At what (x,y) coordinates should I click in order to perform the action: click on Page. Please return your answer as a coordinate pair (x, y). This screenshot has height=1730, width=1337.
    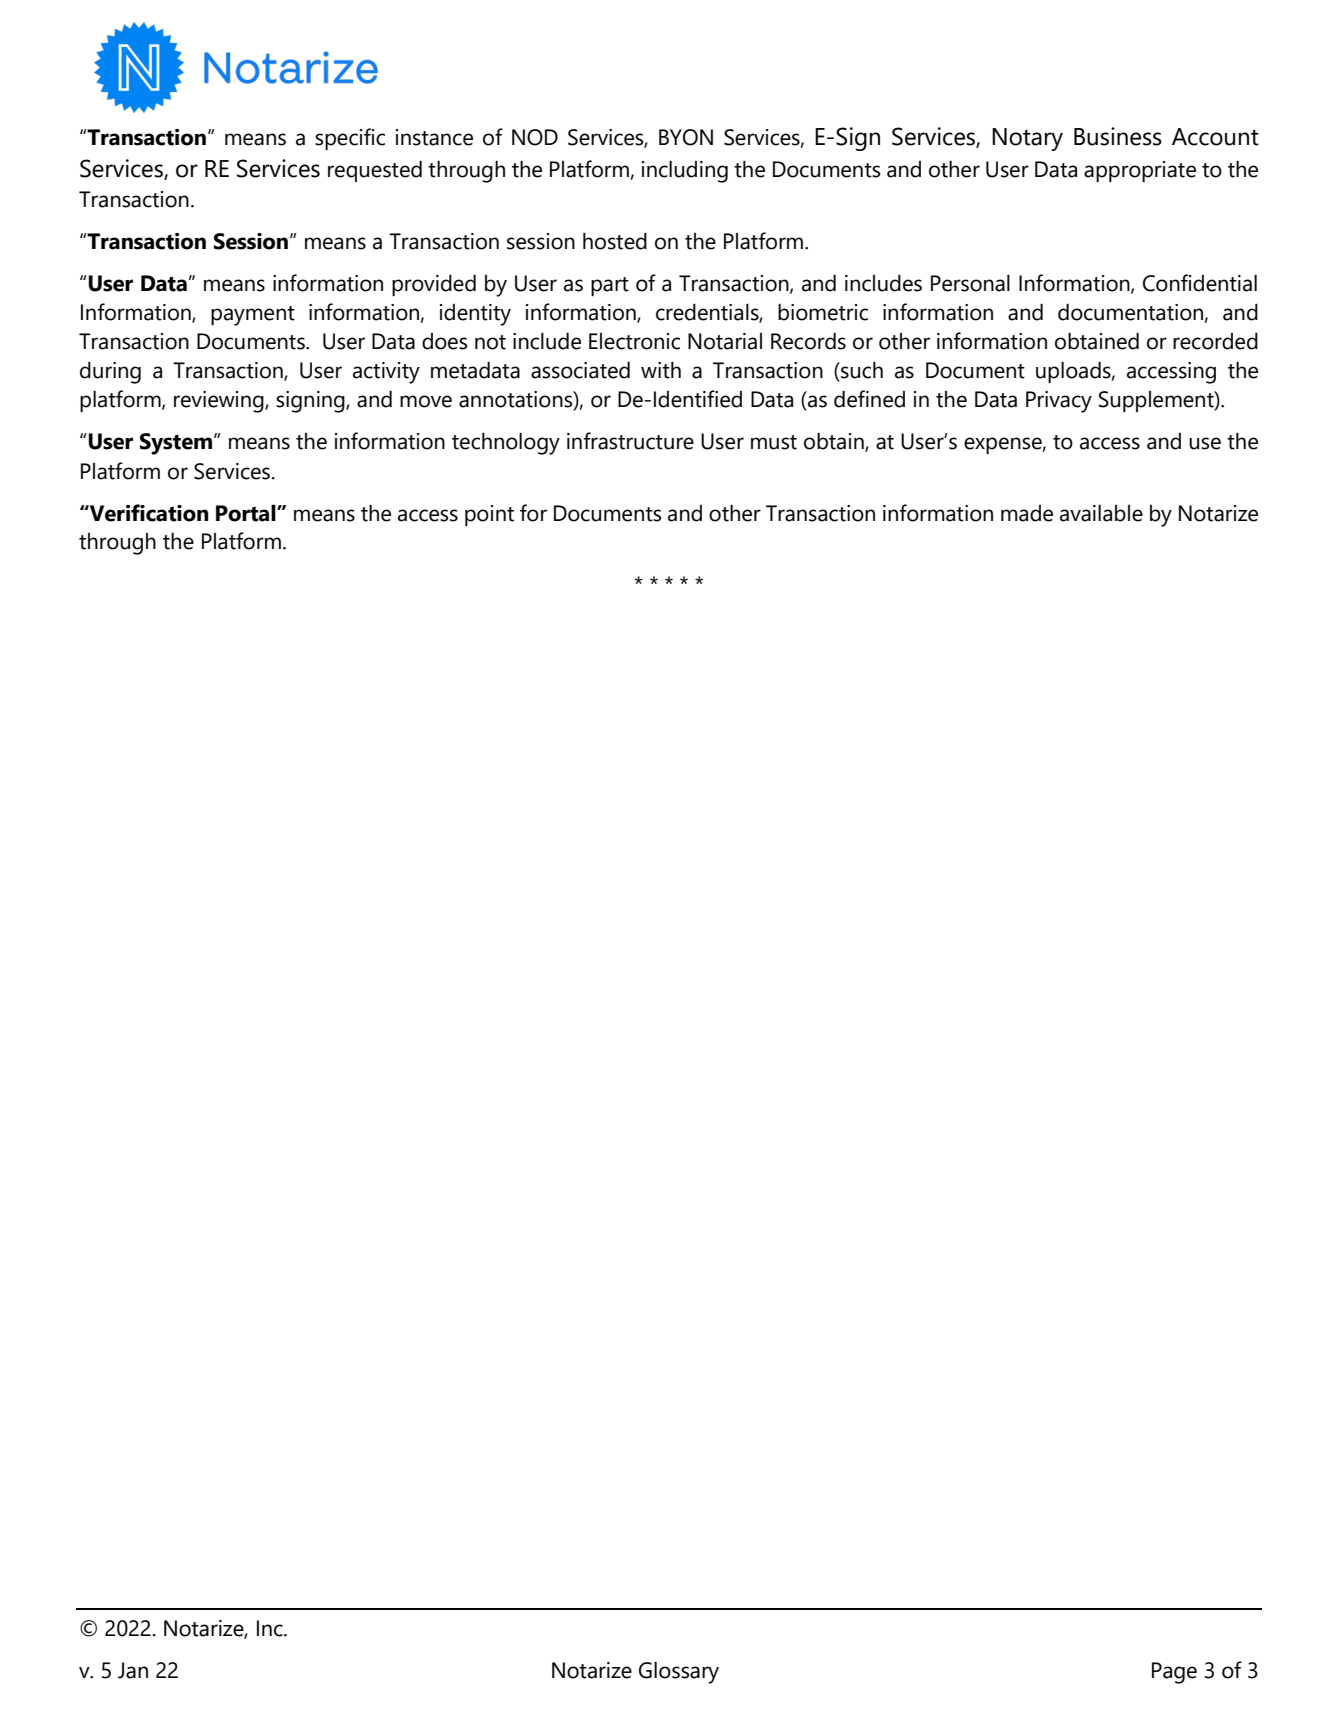
    Looking at the image, I should click on (1174, 1673).
